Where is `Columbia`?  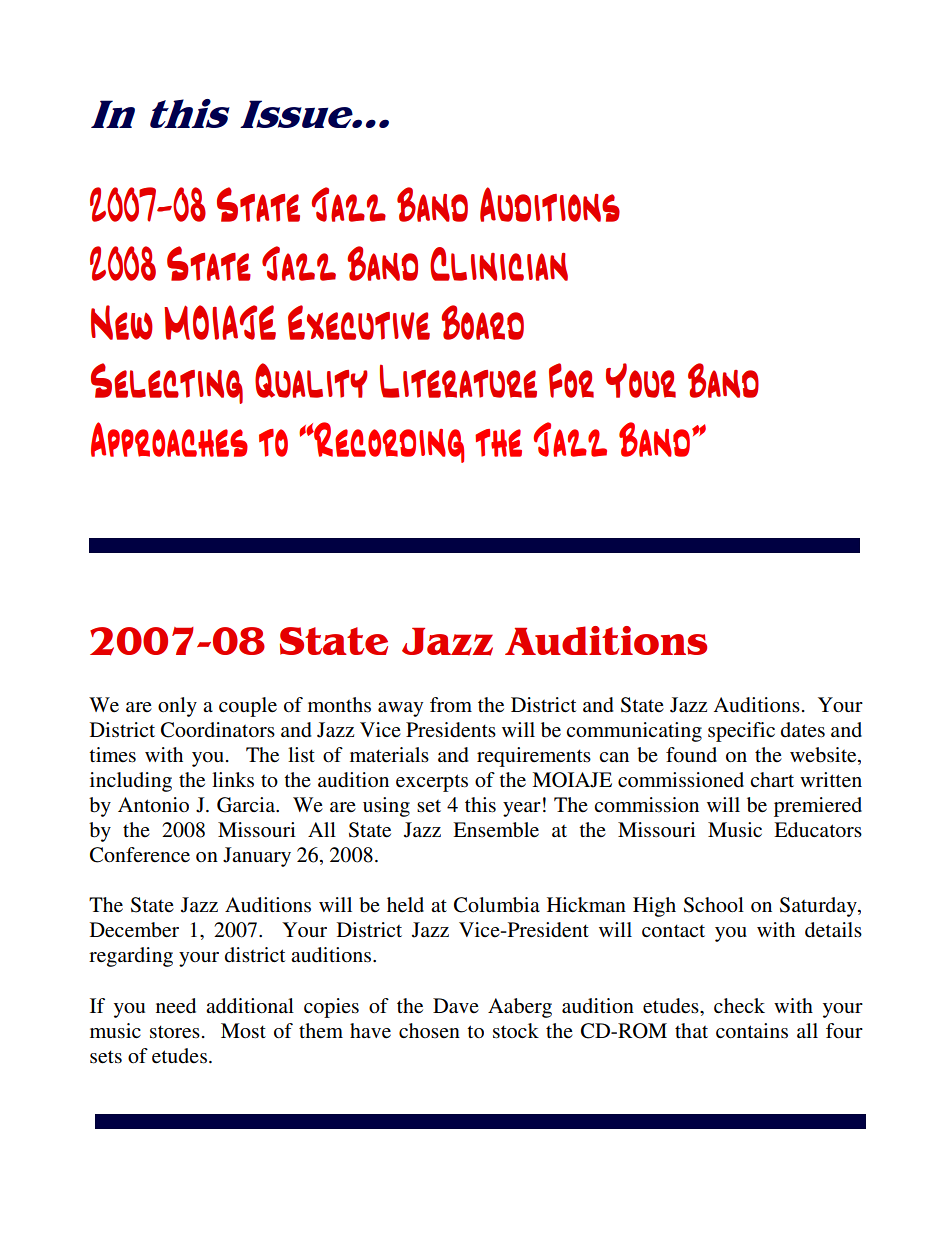
Columbia is located at coordinates (497, 905).
